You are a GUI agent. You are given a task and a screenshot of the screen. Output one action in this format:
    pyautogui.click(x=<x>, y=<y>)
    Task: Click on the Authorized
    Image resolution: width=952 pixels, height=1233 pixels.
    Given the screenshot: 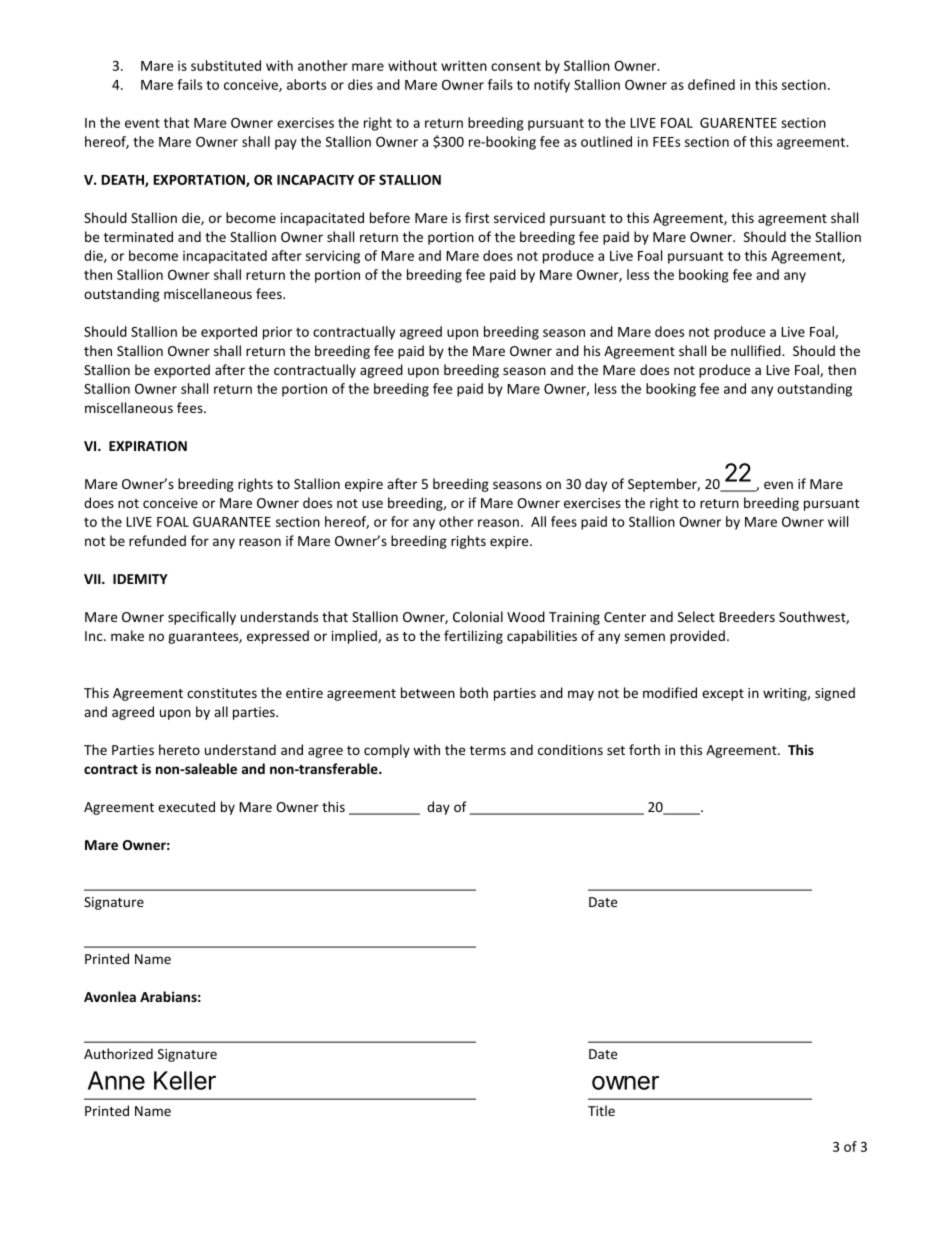 What is the action you would take?
    pyautogui.click(x=118, y=1053)
